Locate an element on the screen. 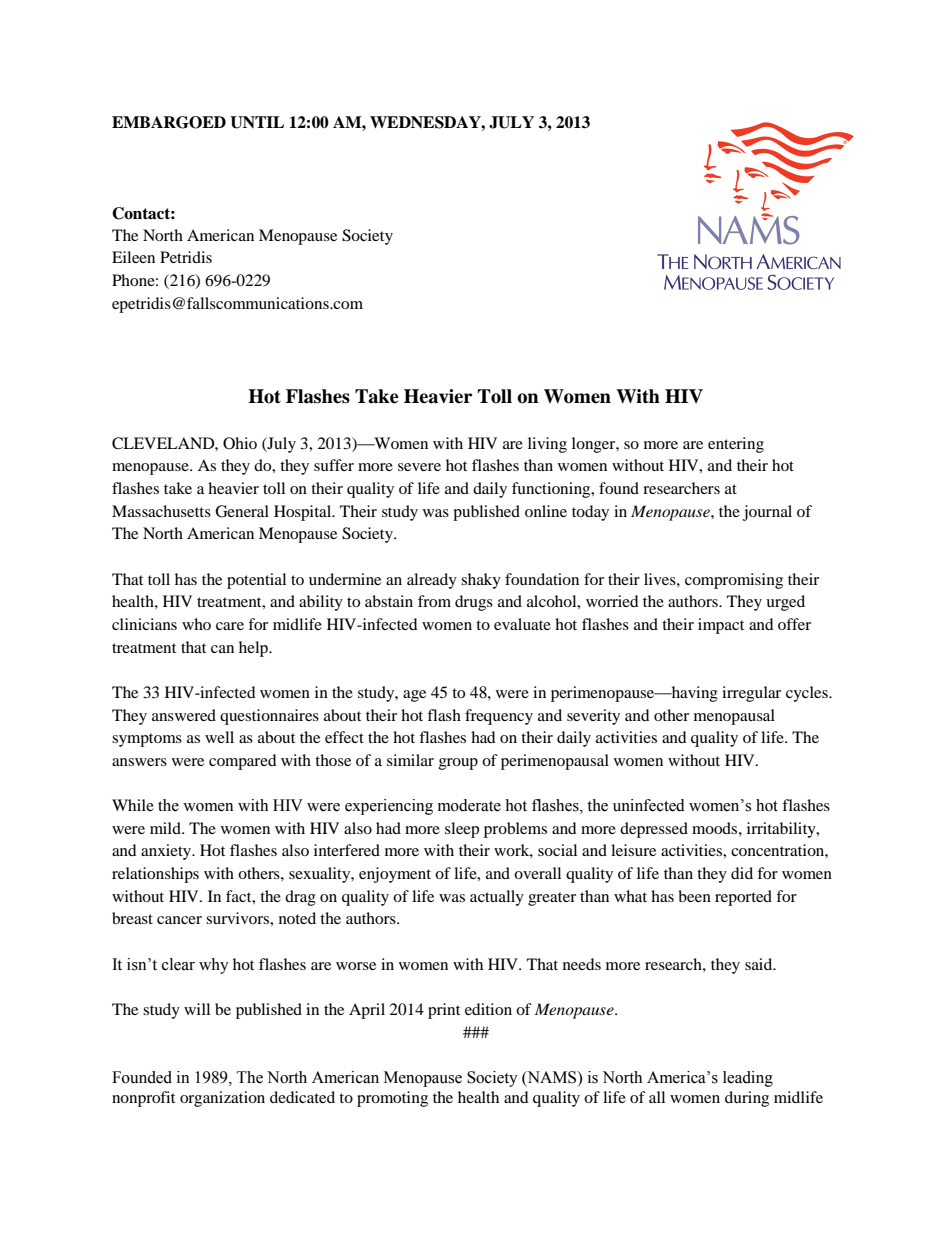  living is located at coordinates (547, 445).
